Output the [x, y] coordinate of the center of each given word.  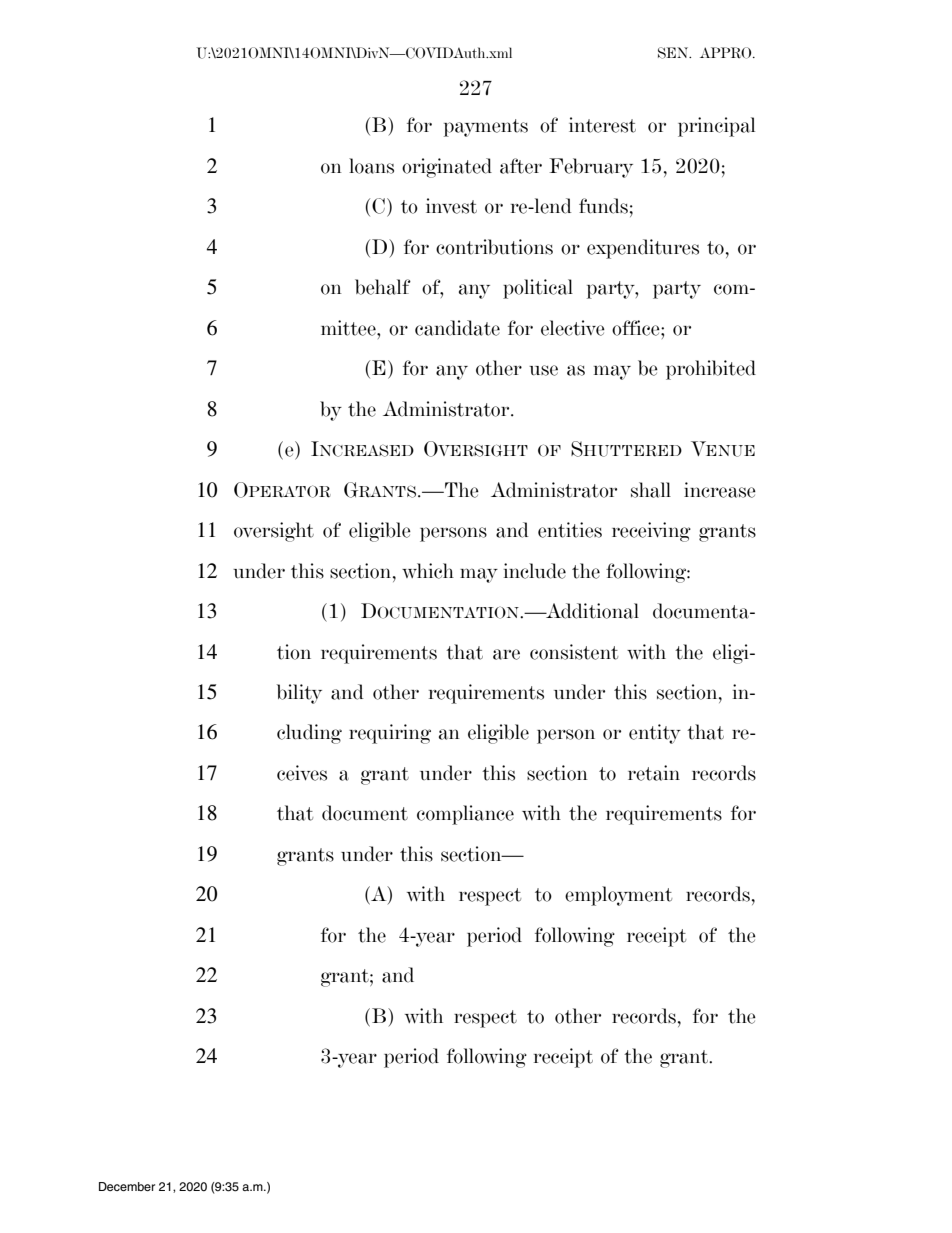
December [127, 1186]
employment [618, 896]
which [428, 571]
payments [486, 128]
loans [371, 166]
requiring [390, 734]
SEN [674, 53]
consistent [574, 652]
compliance [465, 815]
